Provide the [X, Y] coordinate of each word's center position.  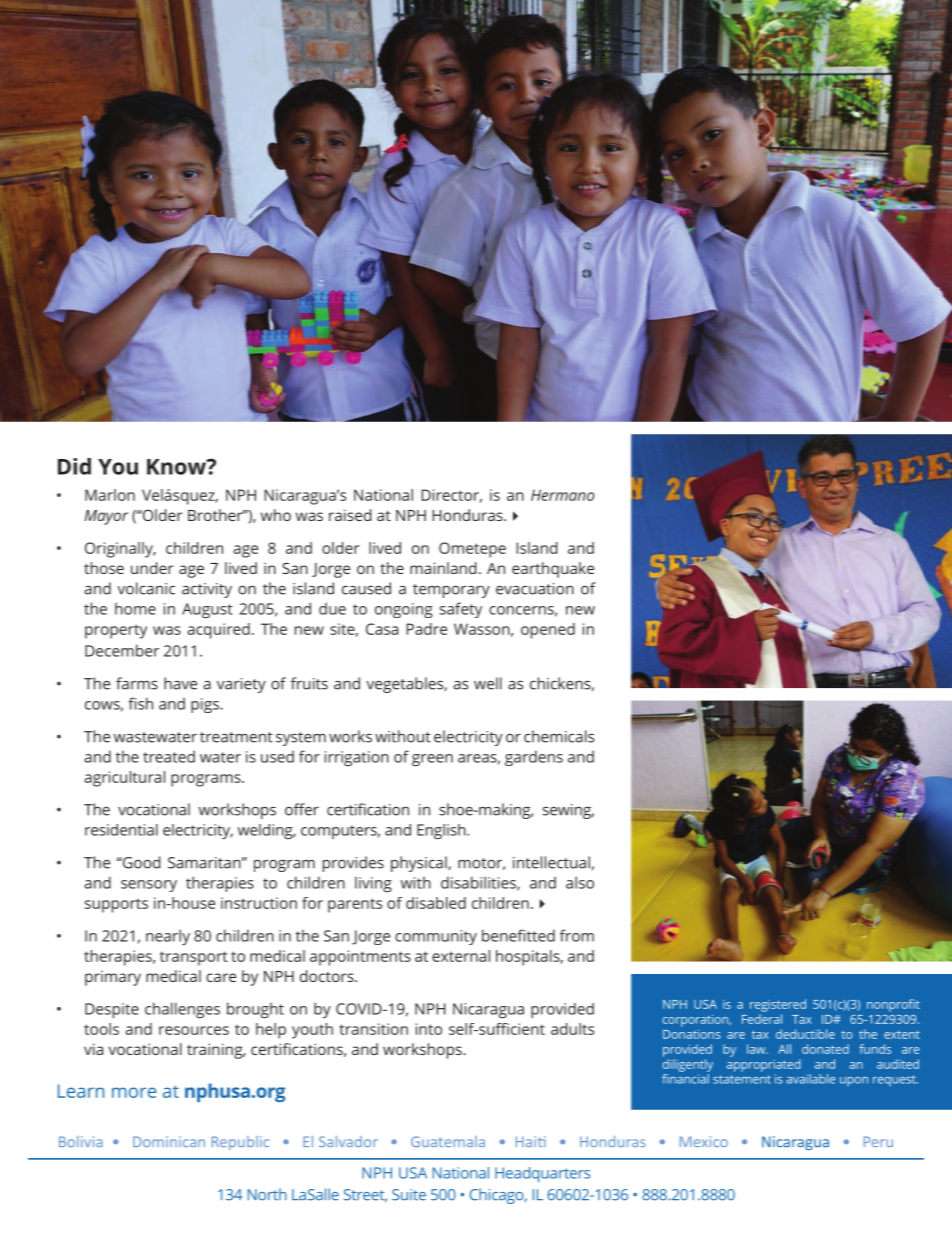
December [122, 650]
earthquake [553, 570]
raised [350, 515]
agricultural [124, 779]
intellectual [551, 862]
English [442, 831]
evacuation [535, 589]
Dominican [169, 1141]
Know [177, 467]
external [461, 956]
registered [778, 1005]
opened [548, 631]
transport [194, 958]
